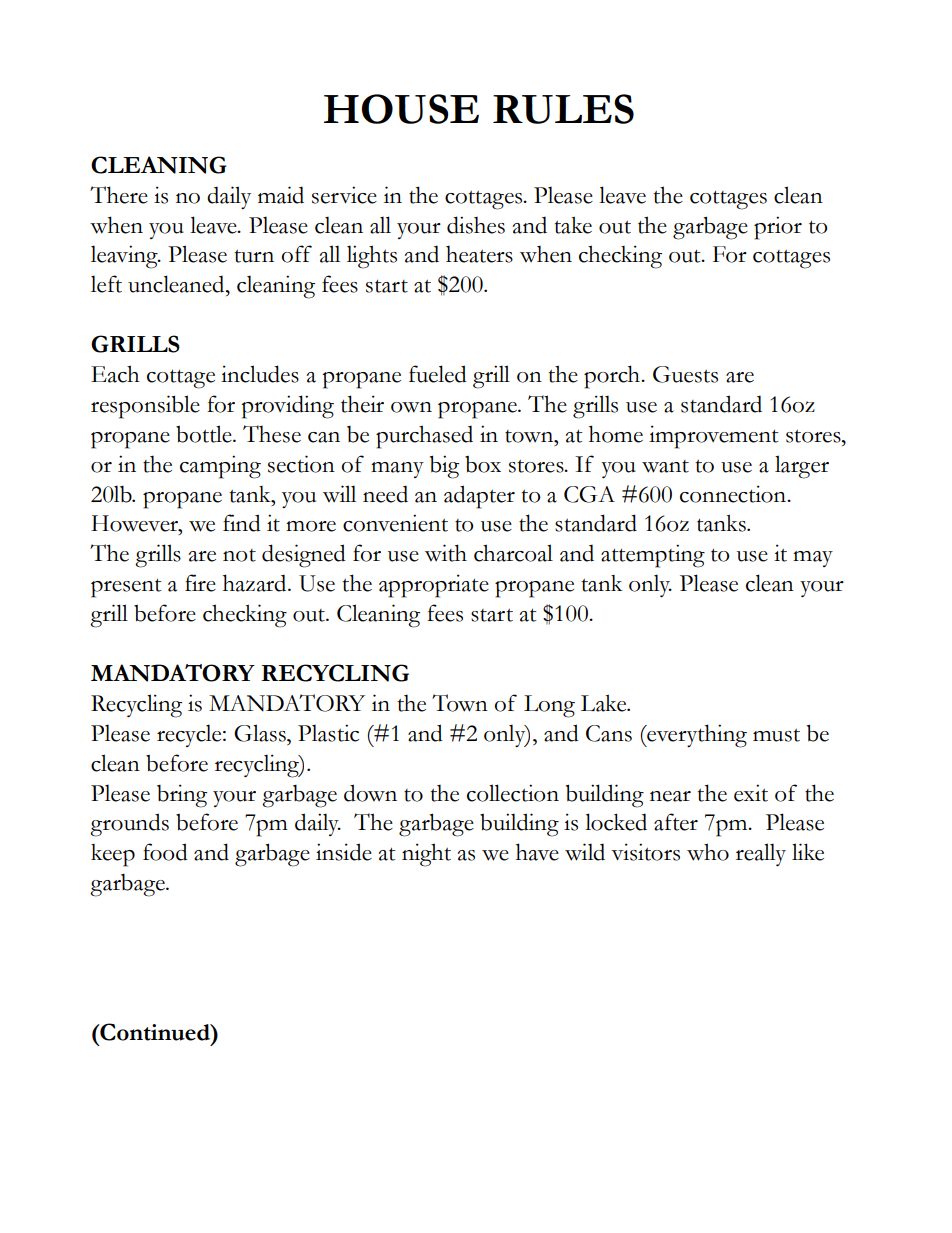  Describe the element at coordinates (182, 796) in the screenshot. I see `bring` at that location.
